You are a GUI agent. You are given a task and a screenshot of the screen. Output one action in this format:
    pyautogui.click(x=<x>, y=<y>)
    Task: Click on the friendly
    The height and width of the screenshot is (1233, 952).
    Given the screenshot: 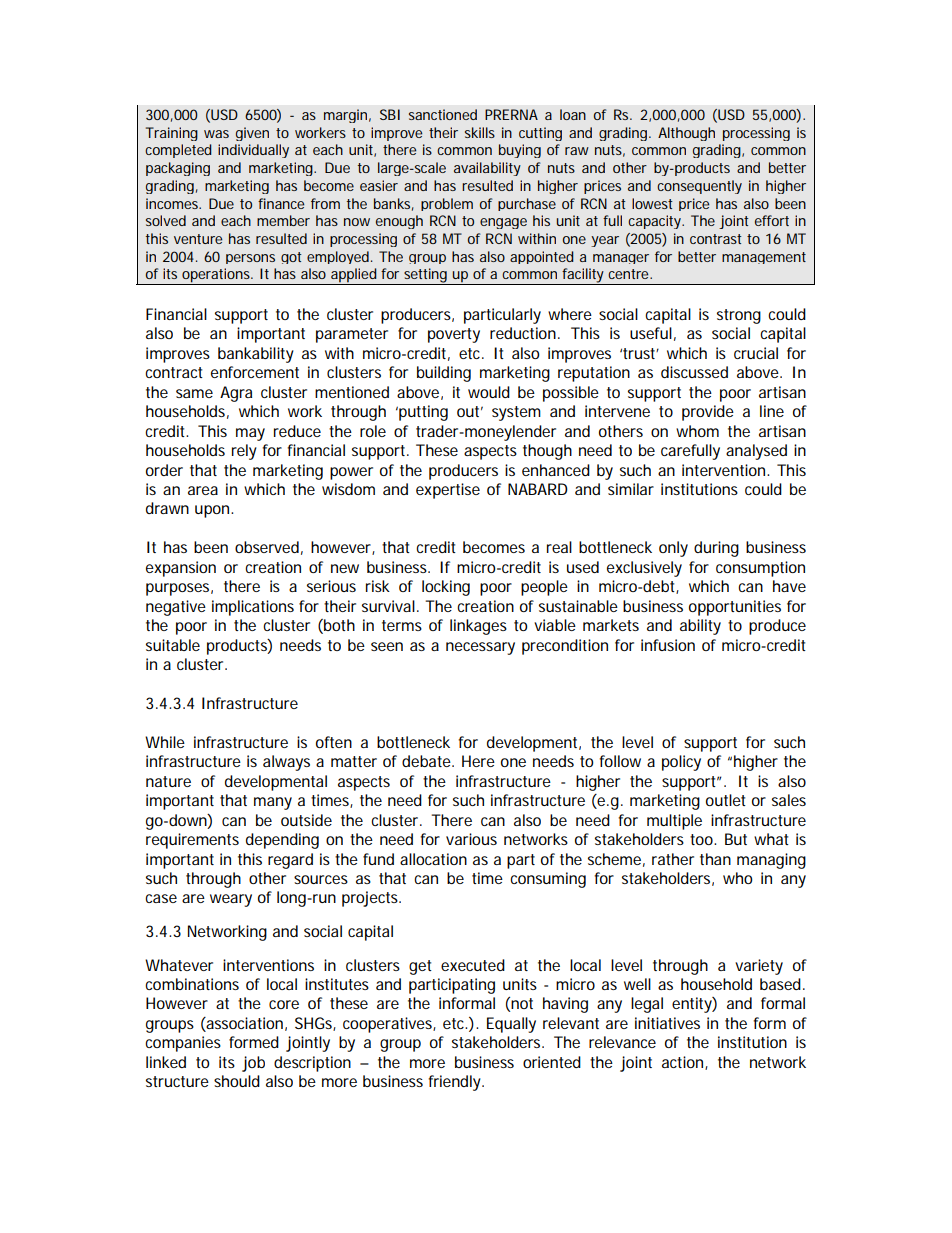 What is the action you would take?
    pyautogui.click(x=456, y=1083)
